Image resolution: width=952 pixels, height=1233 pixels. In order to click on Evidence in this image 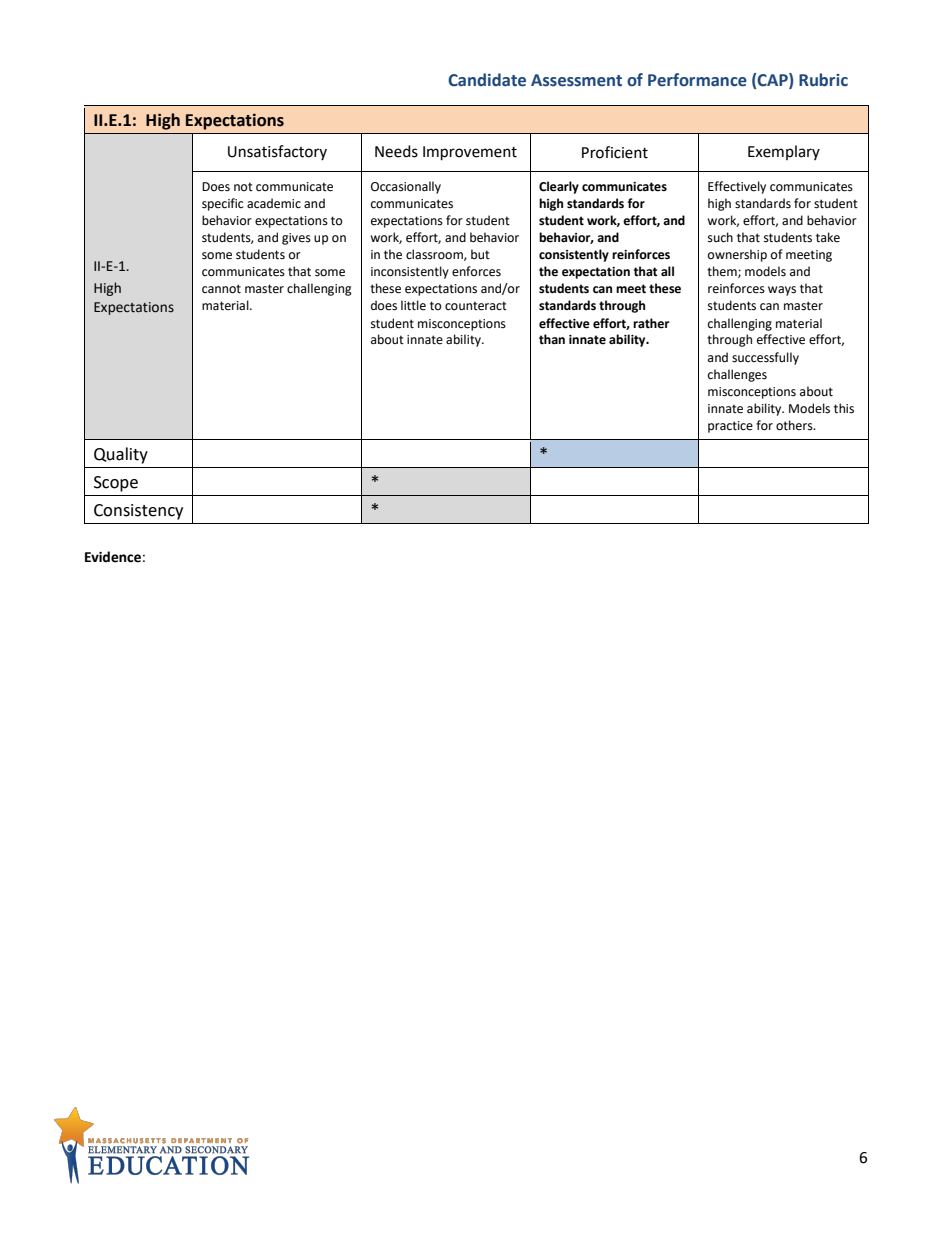, I will do `click(113, 557)`.
